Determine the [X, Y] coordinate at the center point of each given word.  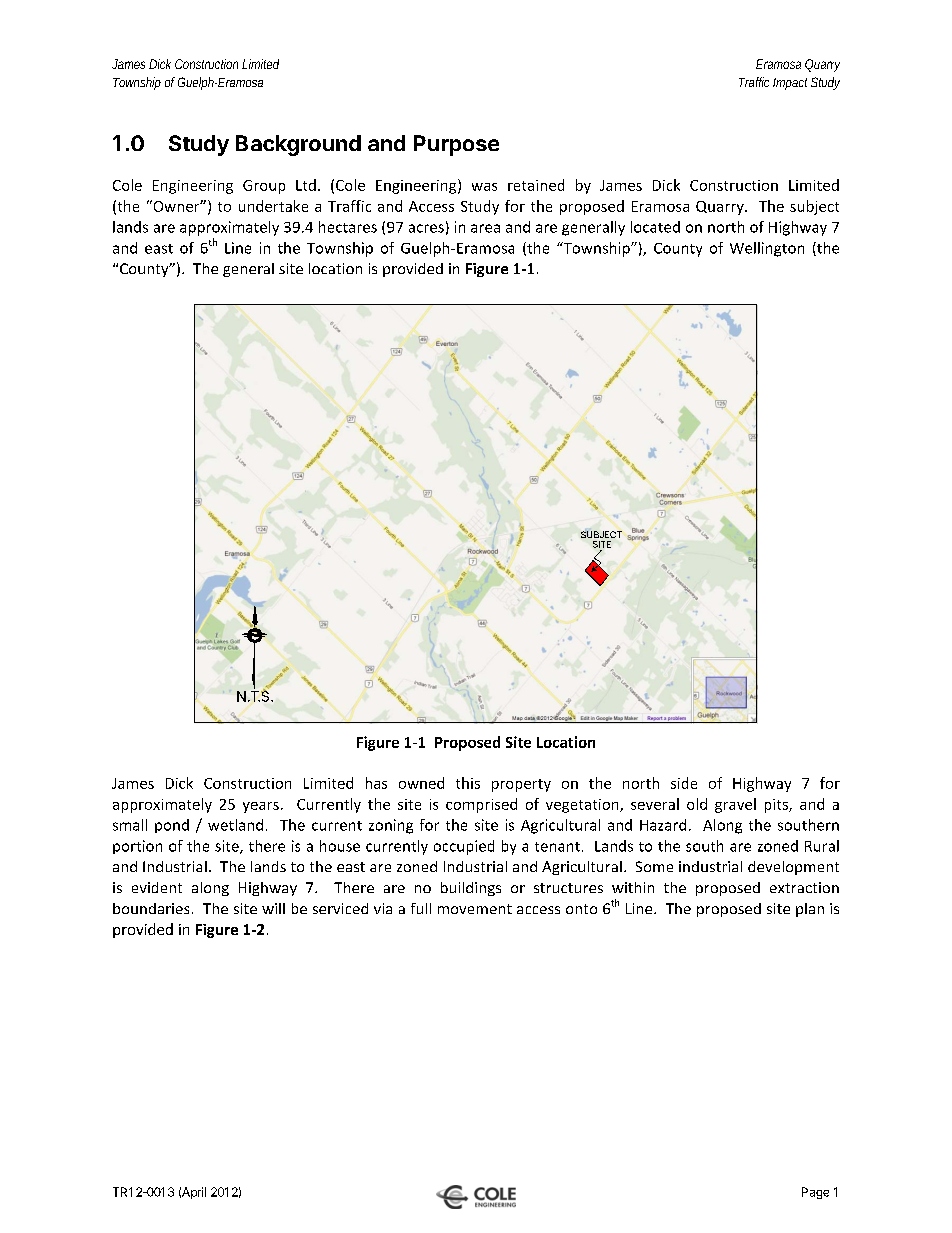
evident [157, 887]
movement [475, 909]
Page [815, 1193]
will [273, 908]
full [421, 908]
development [793, 868]
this [468, 783]
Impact [790, 84]
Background [298, 145]
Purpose [456, 145]
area [485, 228]
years [261, 807]
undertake [273, 206]
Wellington [767, 249]
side [684, 783]
